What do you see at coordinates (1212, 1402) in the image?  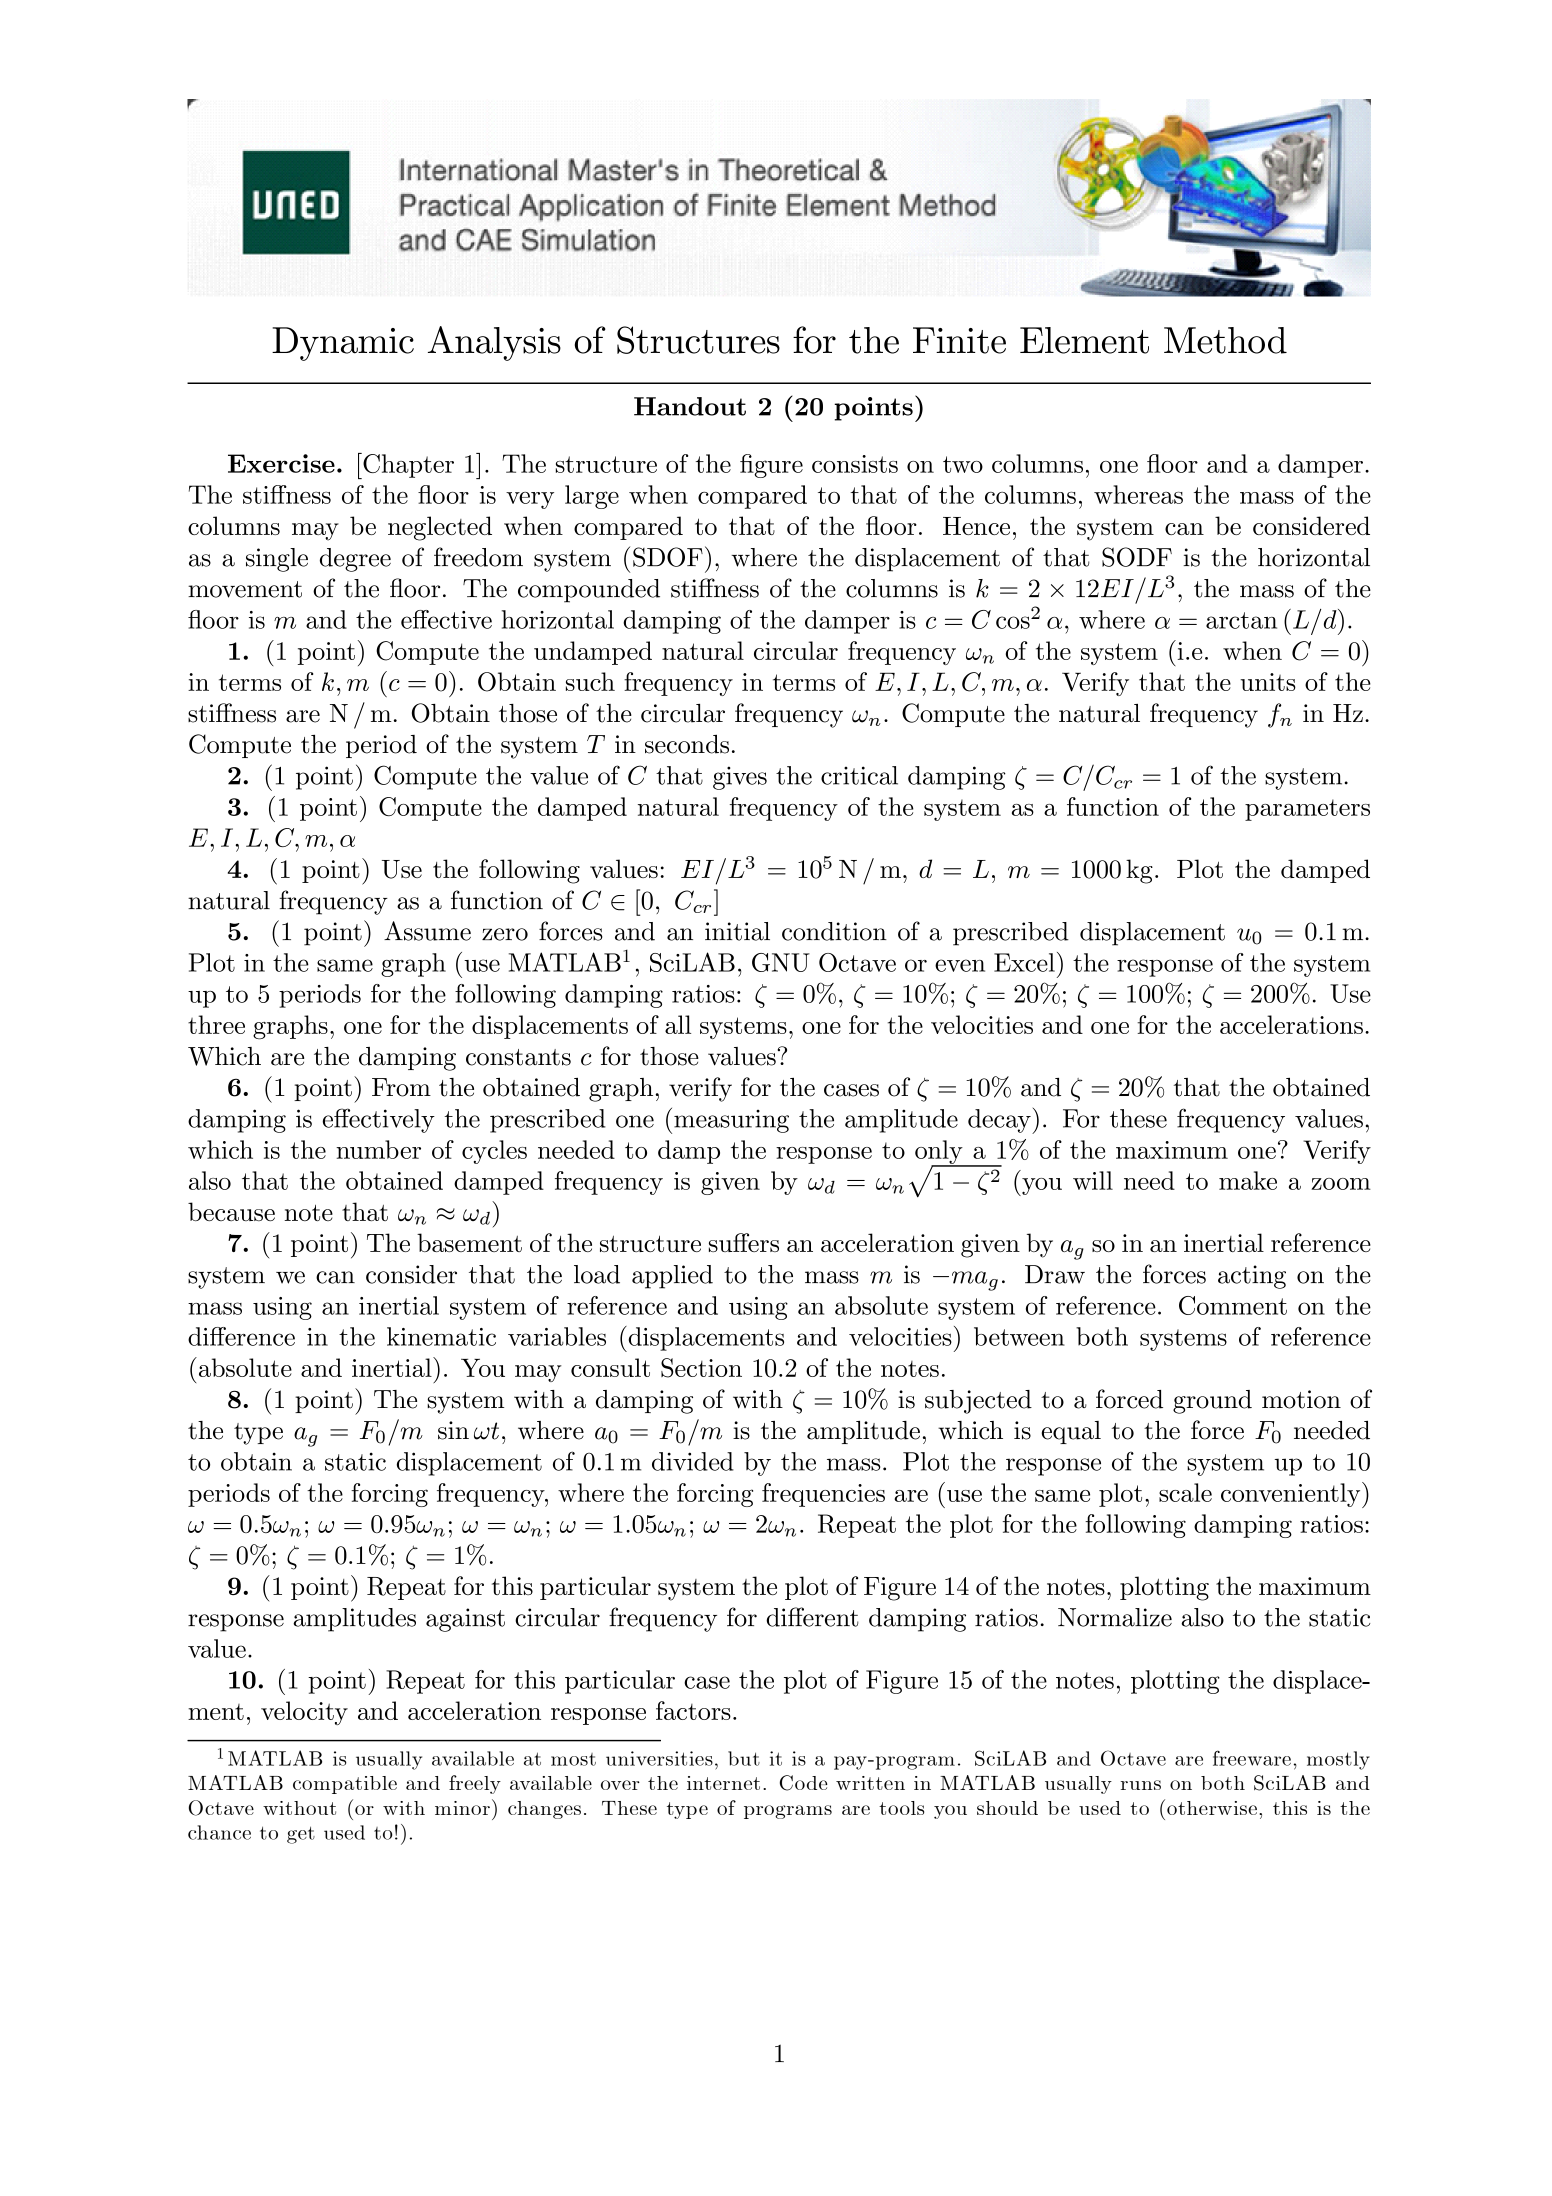 I see `ground` at bounding box center [1212, 1402].
